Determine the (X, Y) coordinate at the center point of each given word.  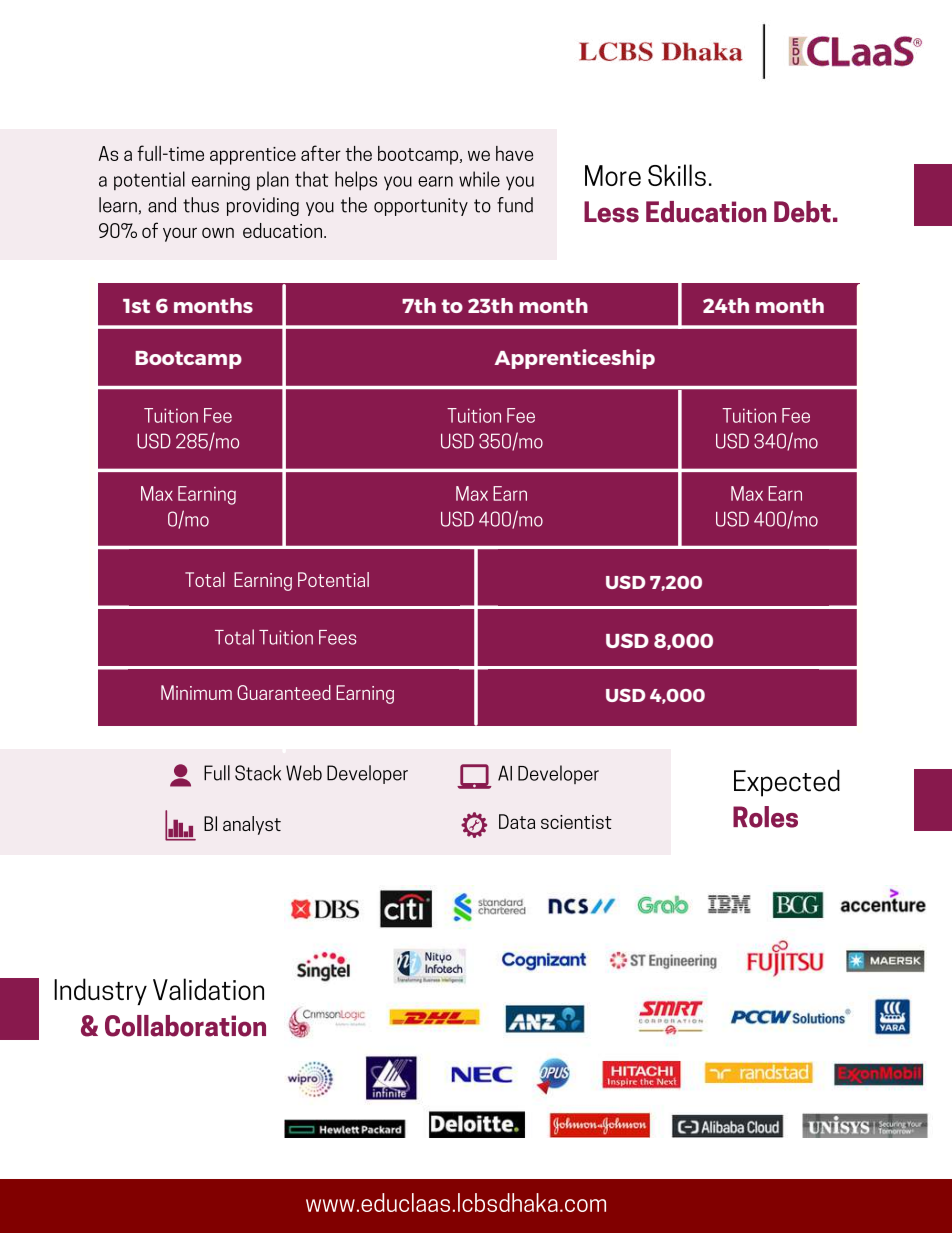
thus (201, 205)
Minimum (196, 692)
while (479, 179)
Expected (787, 783)
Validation (208, 989)
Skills (677, 175)
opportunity (421, 207)
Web (304, 773)
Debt (802, 212)
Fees (337, 637)
